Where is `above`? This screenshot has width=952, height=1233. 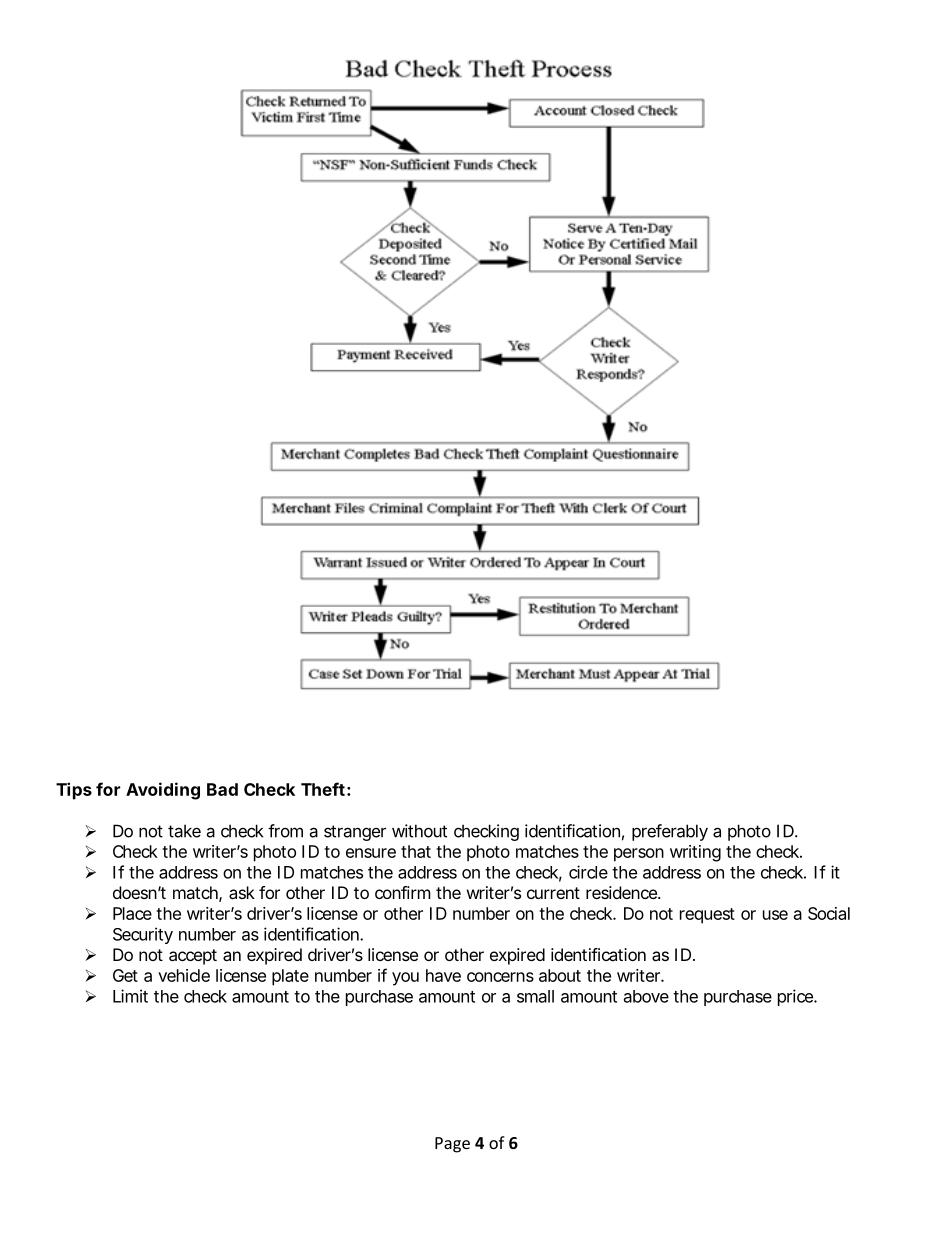
above is located at coordinates (646, 996).
